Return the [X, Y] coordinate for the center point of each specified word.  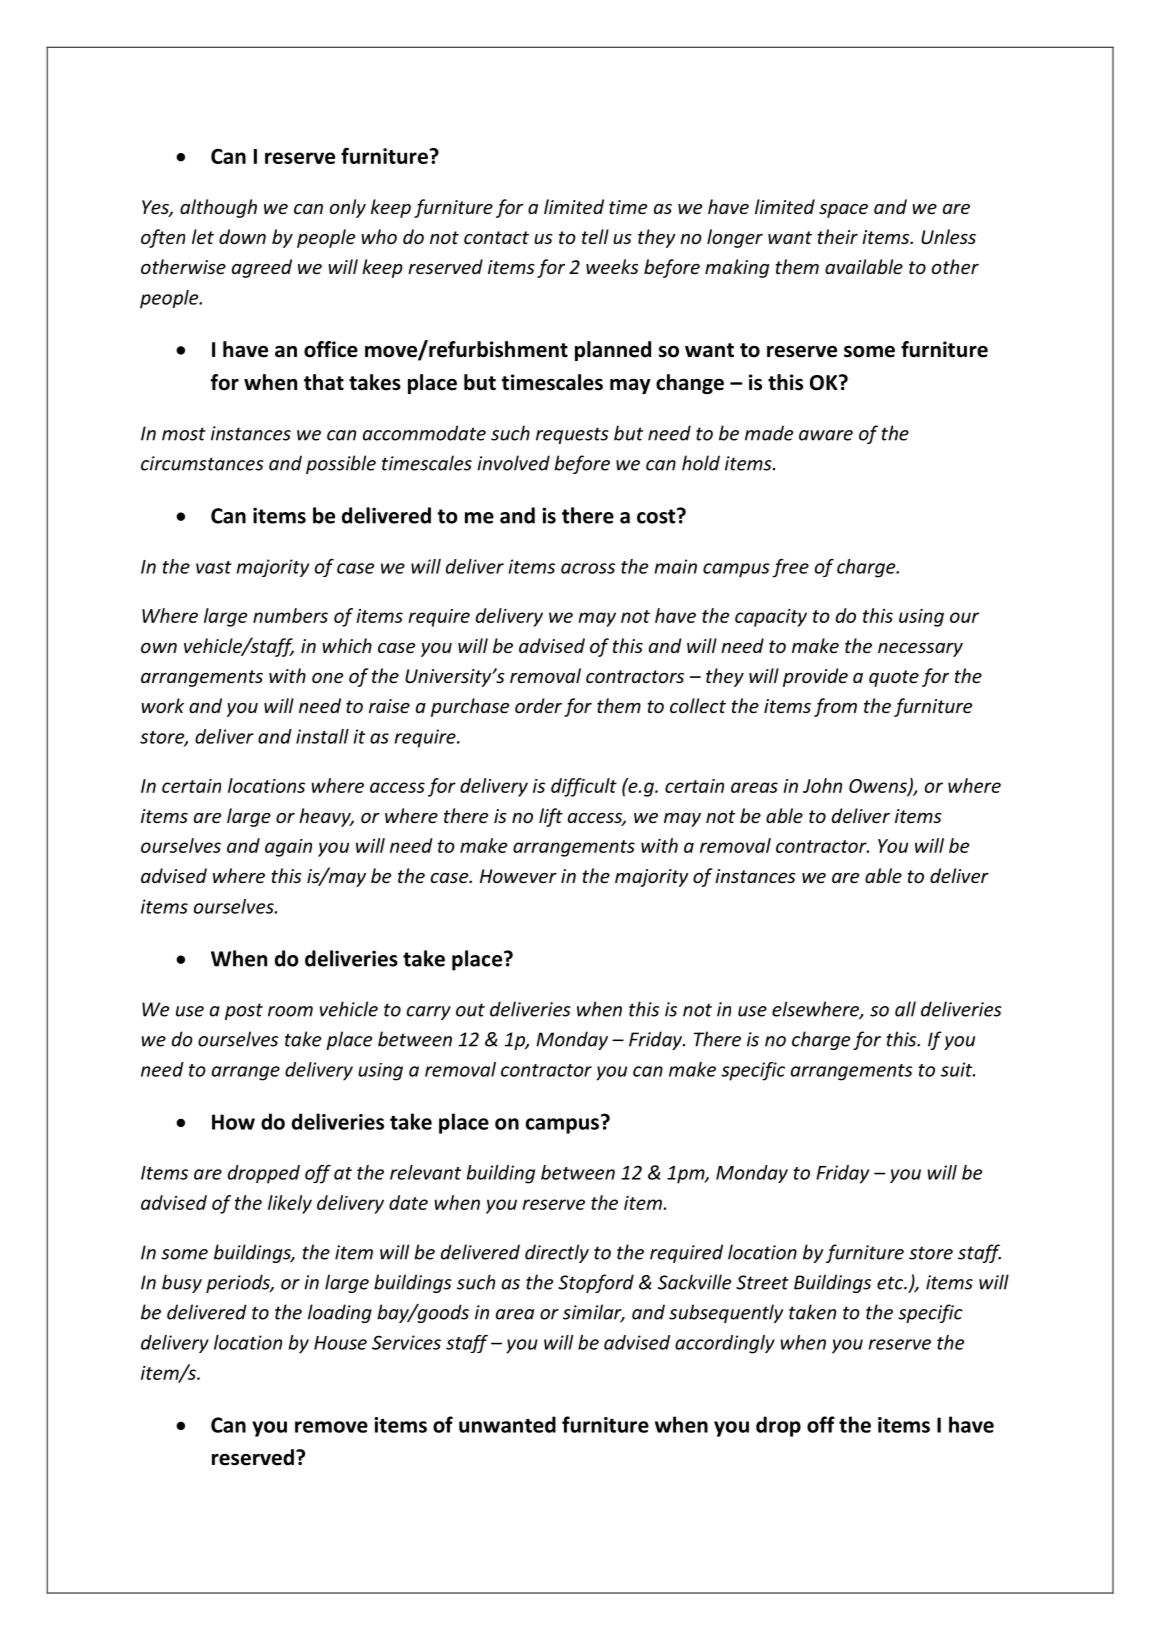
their [838, 236]
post [244, 1011]
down [242, 236]
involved [513, 463]
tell [595, 236]
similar [593, 1313]
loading [340, 1313]
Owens [879, 787]
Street [762, 1282]
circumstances [202, 463]
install [322, 736]
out [470, 1010]
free [790, 568]
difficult [584, 787]
